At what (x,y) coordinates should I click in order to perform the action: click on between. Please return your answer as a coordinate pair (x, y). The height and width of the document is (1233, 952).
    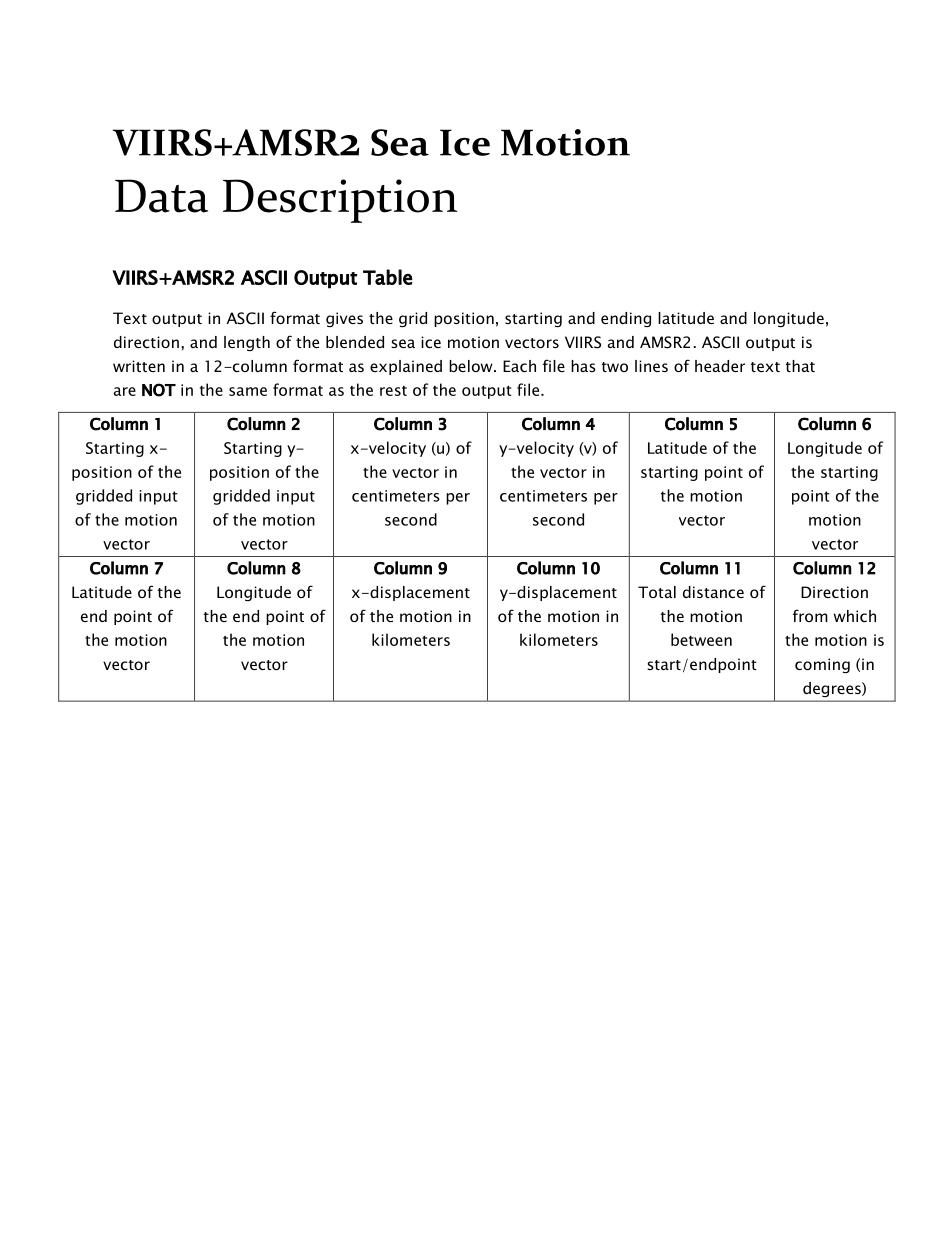
    Looking at the image, I should click on (701, 639).
